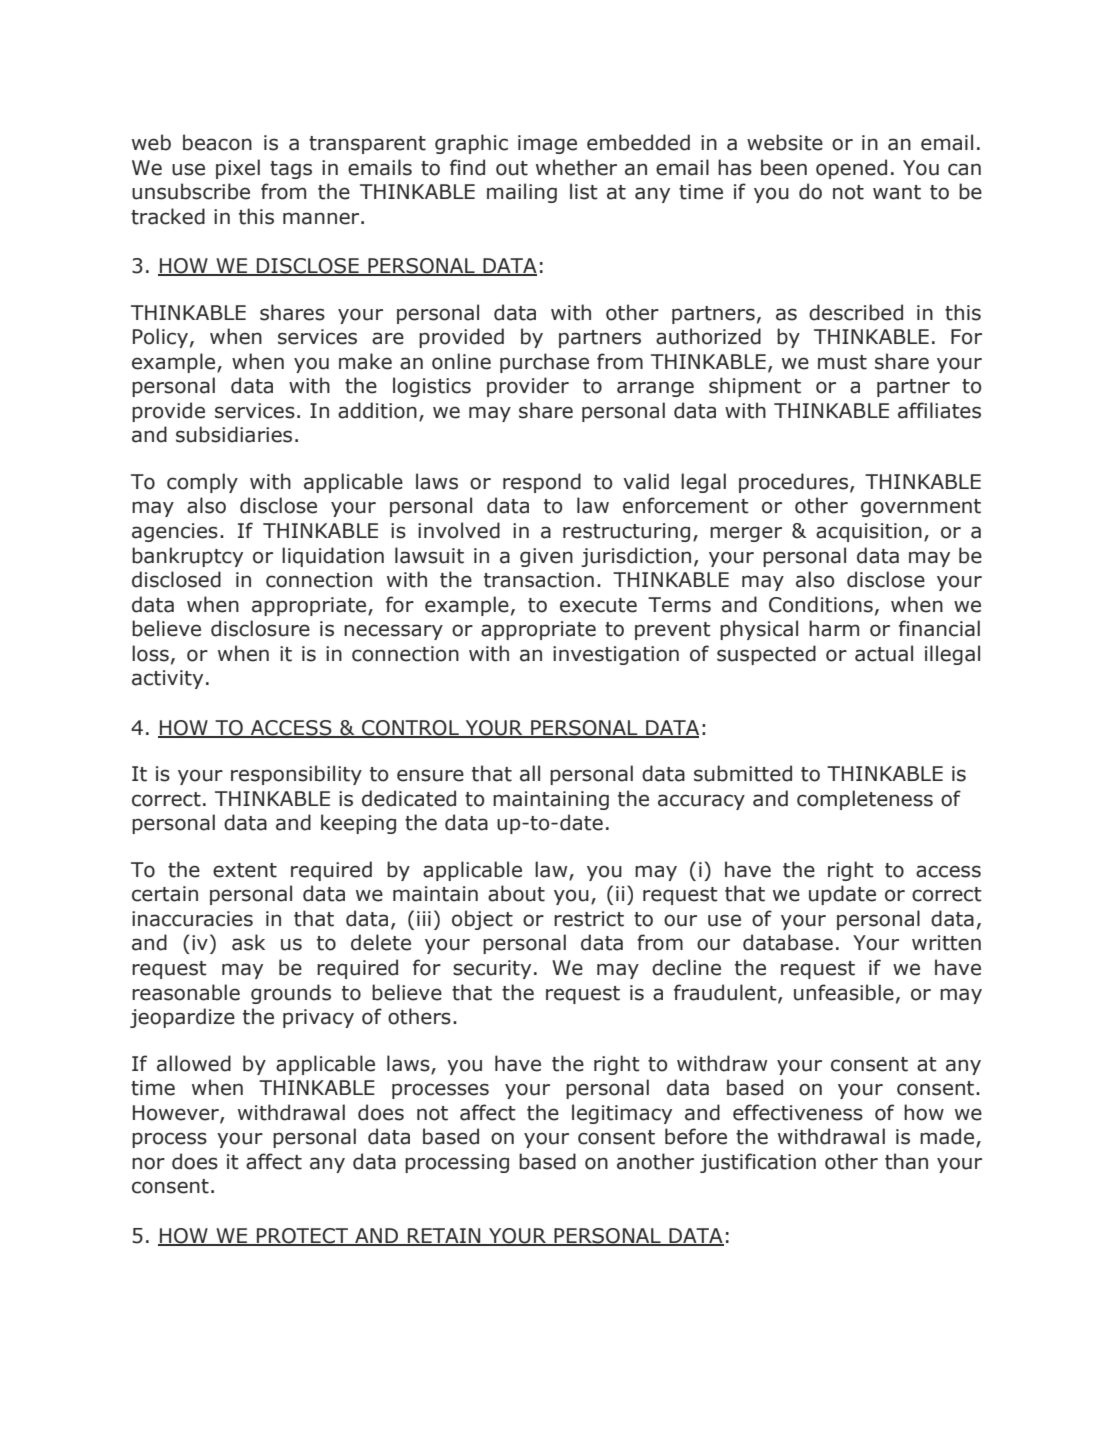  What do you see at coordinates (516, 893) in the document?
I see `about` at bounding box center [516, 893].
